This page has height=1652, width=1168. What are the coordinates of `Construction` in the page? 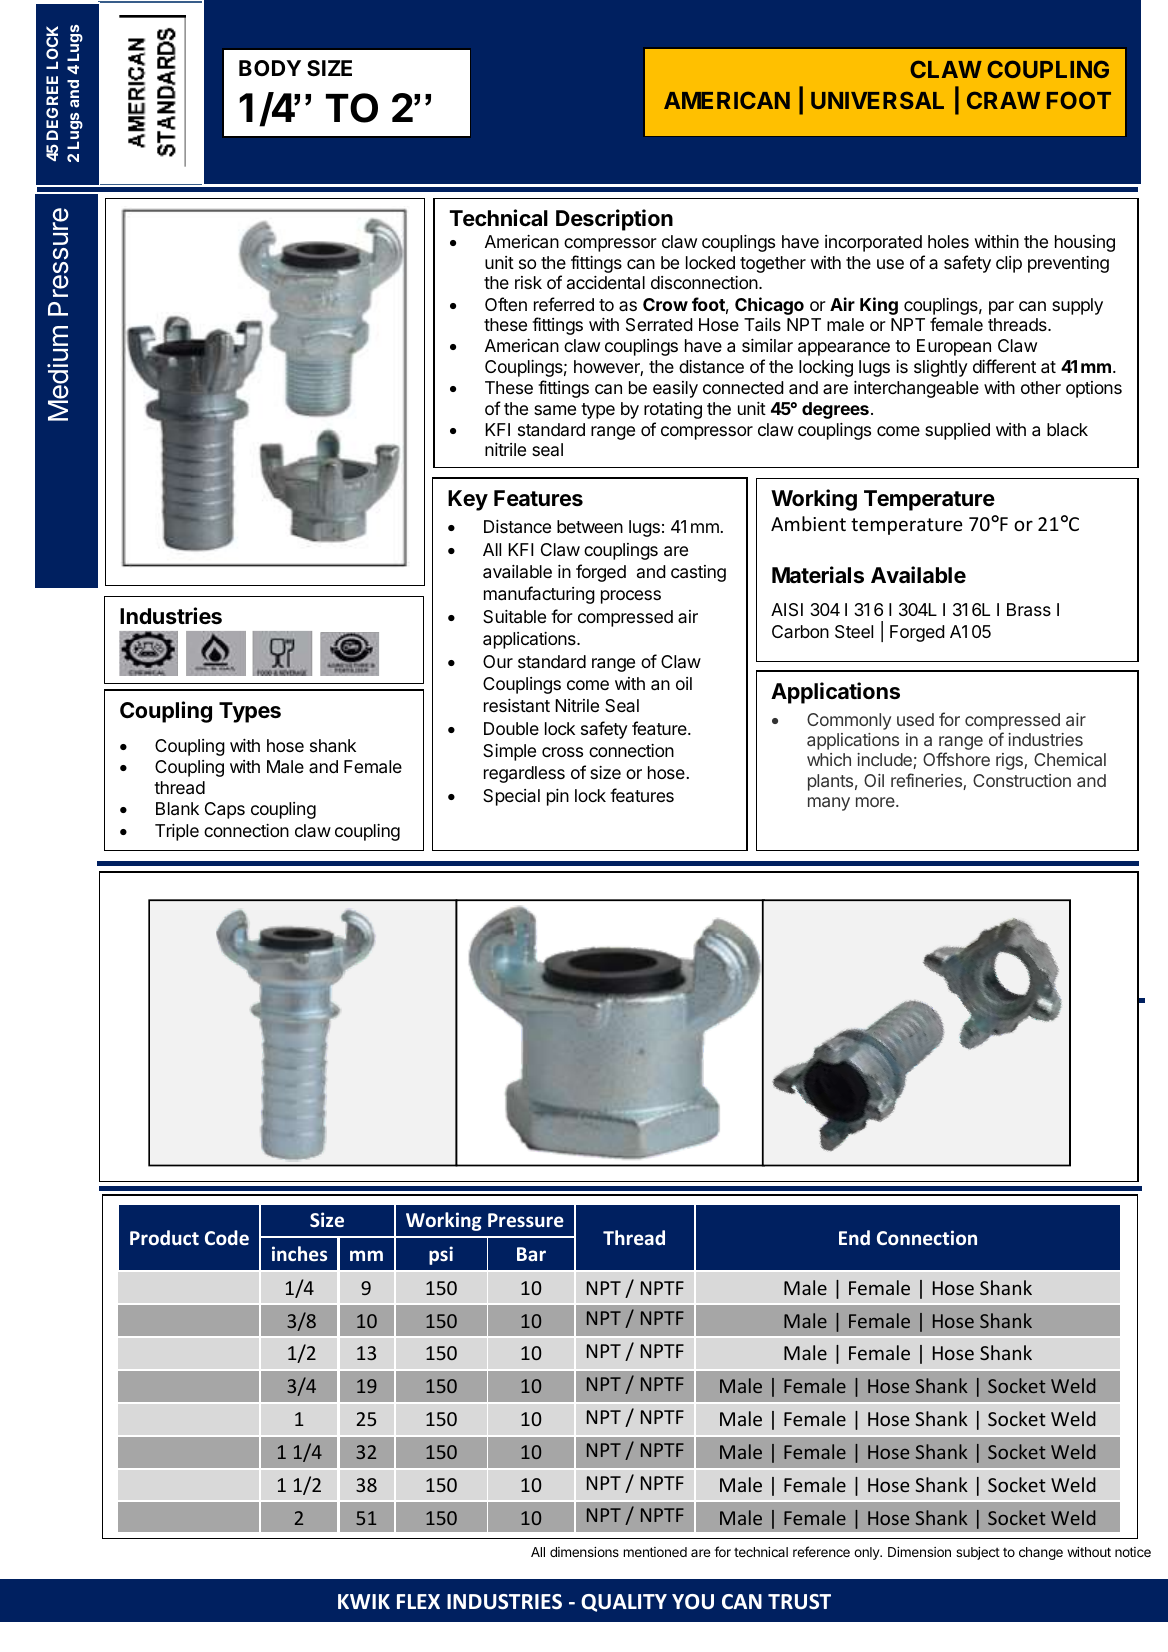 It's located at (1022, 780).
